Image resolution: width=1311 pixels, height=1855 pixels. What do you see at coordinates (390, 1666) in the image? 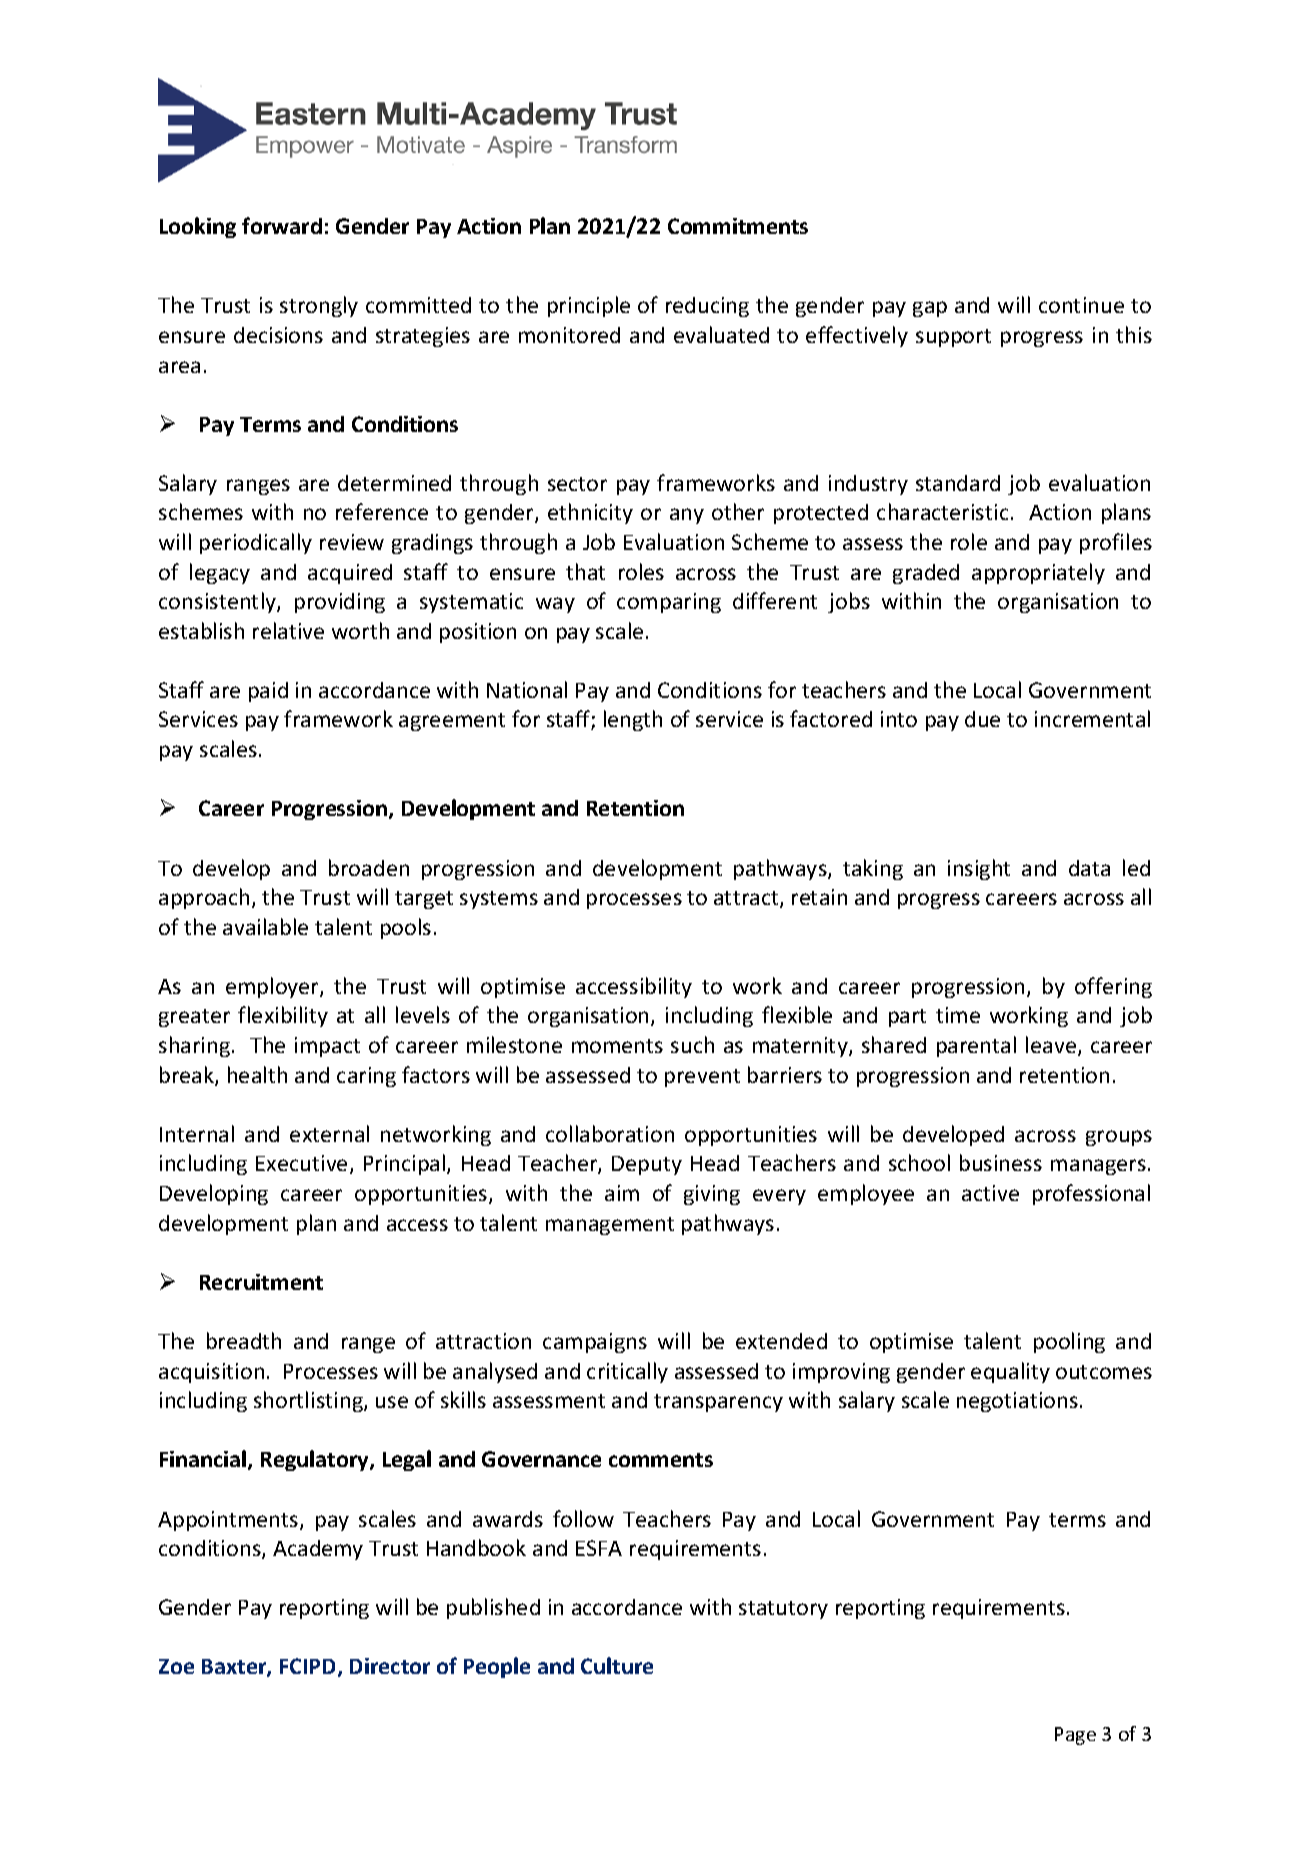
I see `Director` at bounding box center [390, 1666].
